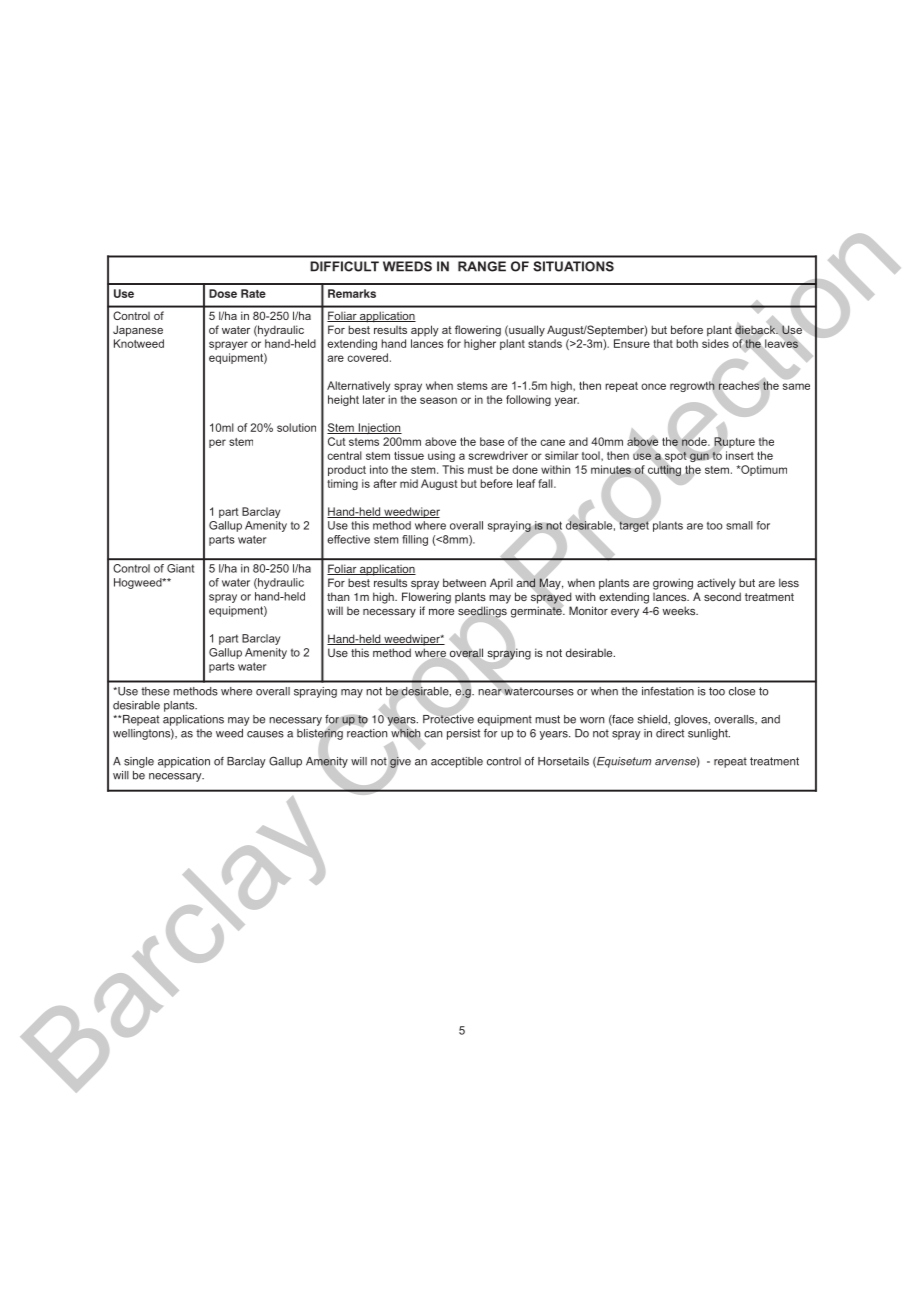 This screenshot has width=924, height=1308. Describe the element at coordinates (415, 540) in the screenshot. I see `filling` at that location.
